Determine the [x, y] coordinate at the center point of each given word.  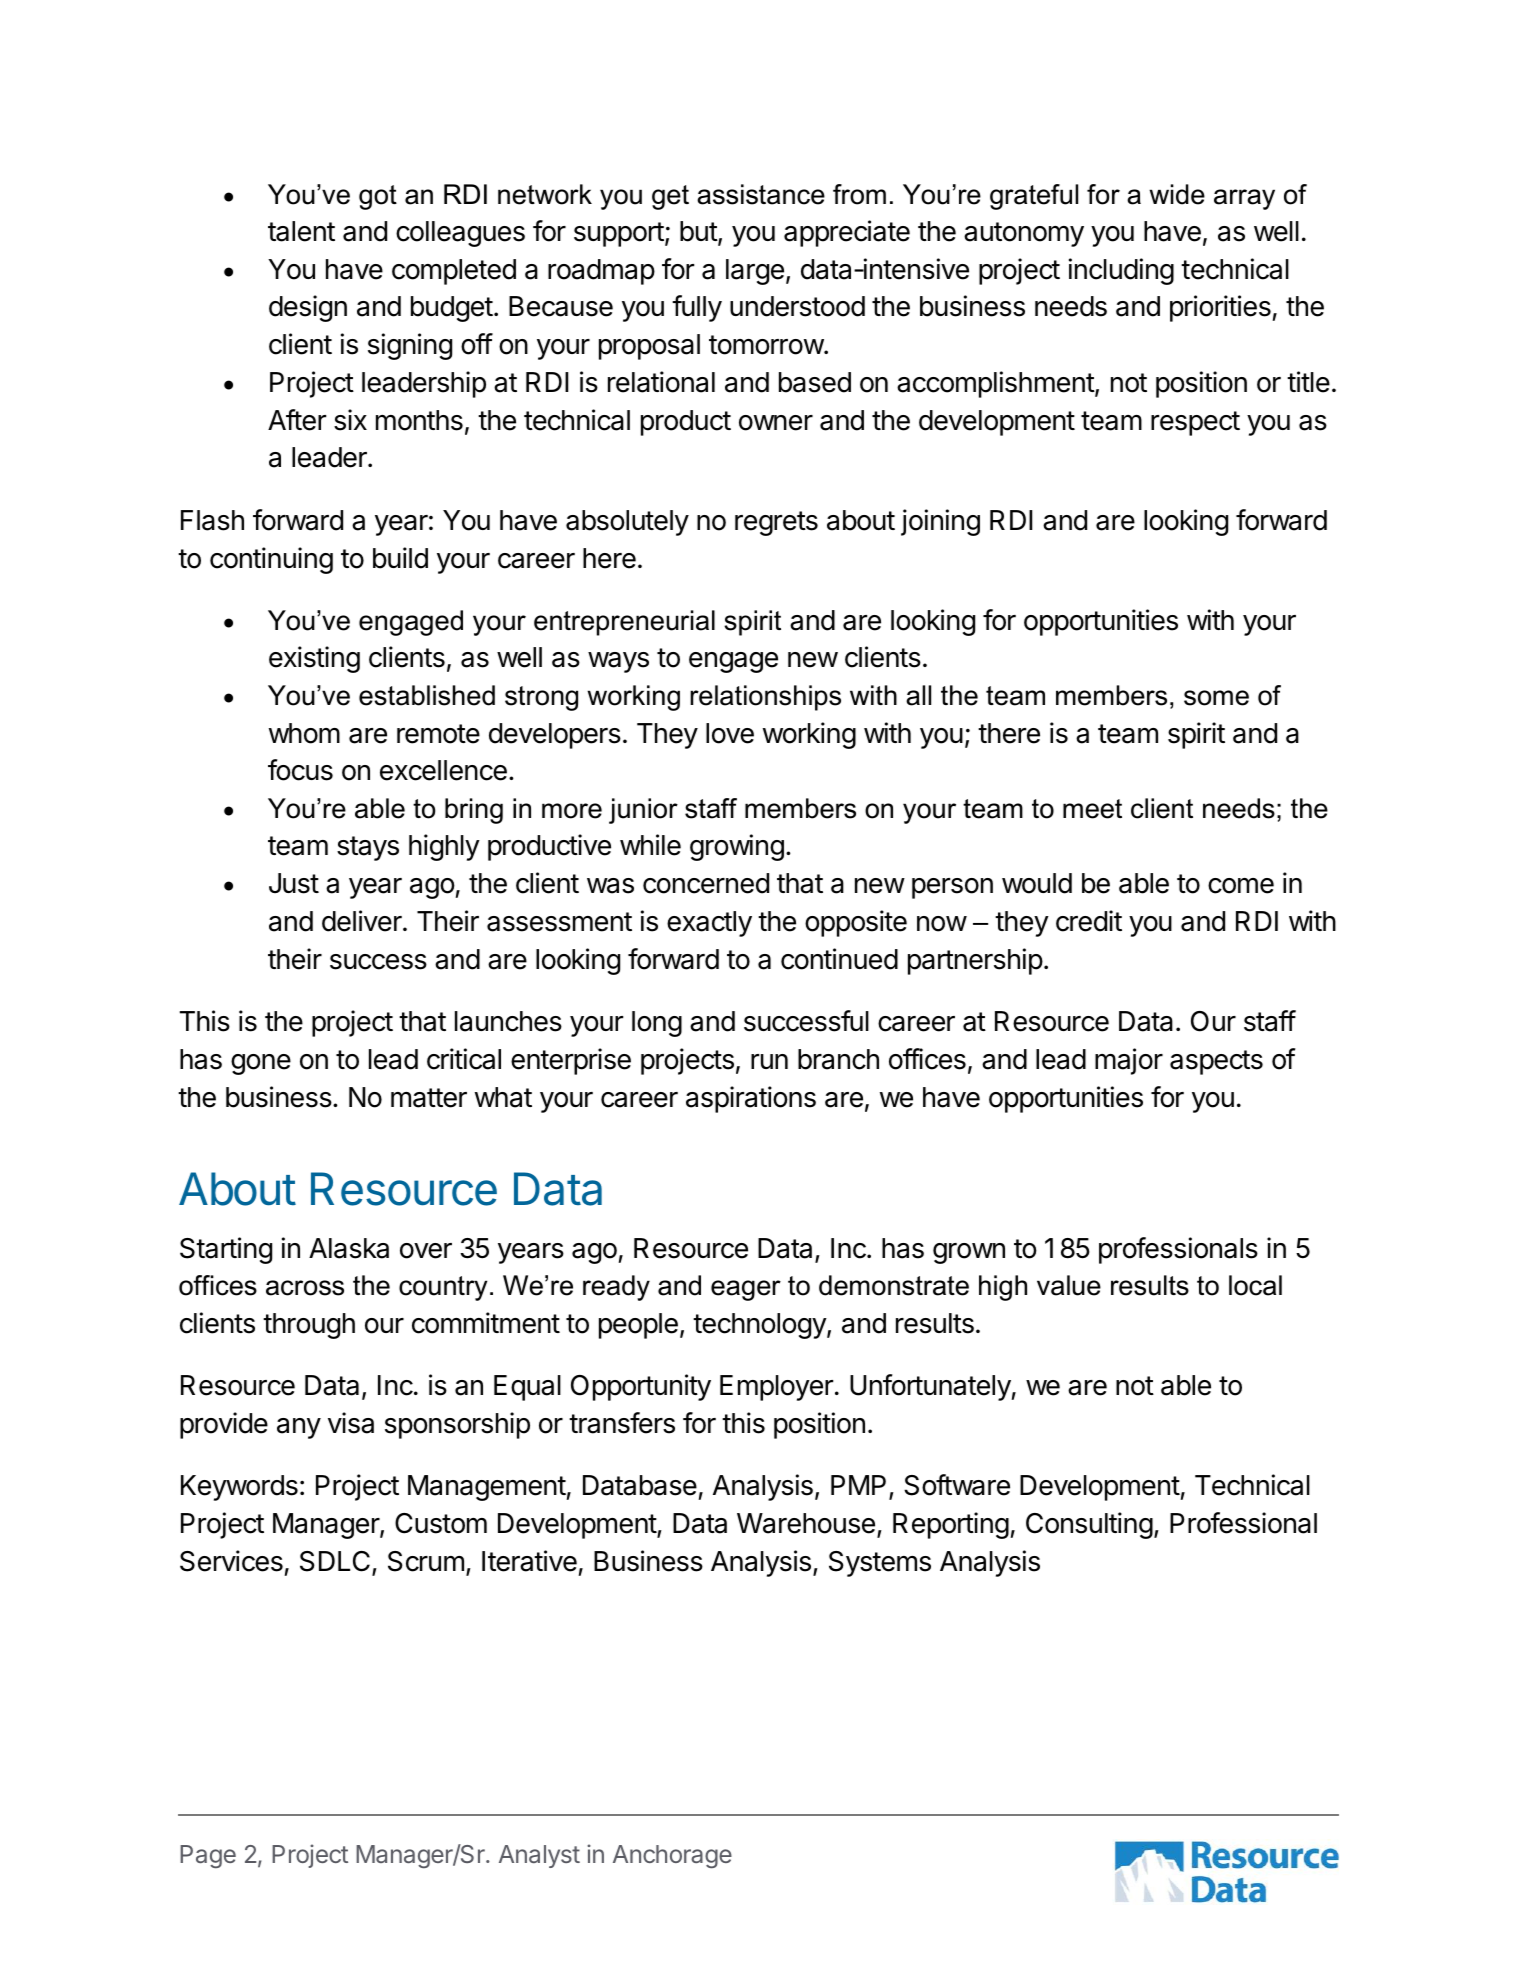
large [755, 272]
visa [351, 1423]
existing [314, 659]
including [1121, 271]
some [1216, 698]
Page [208, 1856]
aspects [1216, 1062]
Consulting [1089, 1525]
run [769, 1061]
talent [301, 231]
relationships [765, 698]
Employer [776, 1388]
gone [261, 1064]
